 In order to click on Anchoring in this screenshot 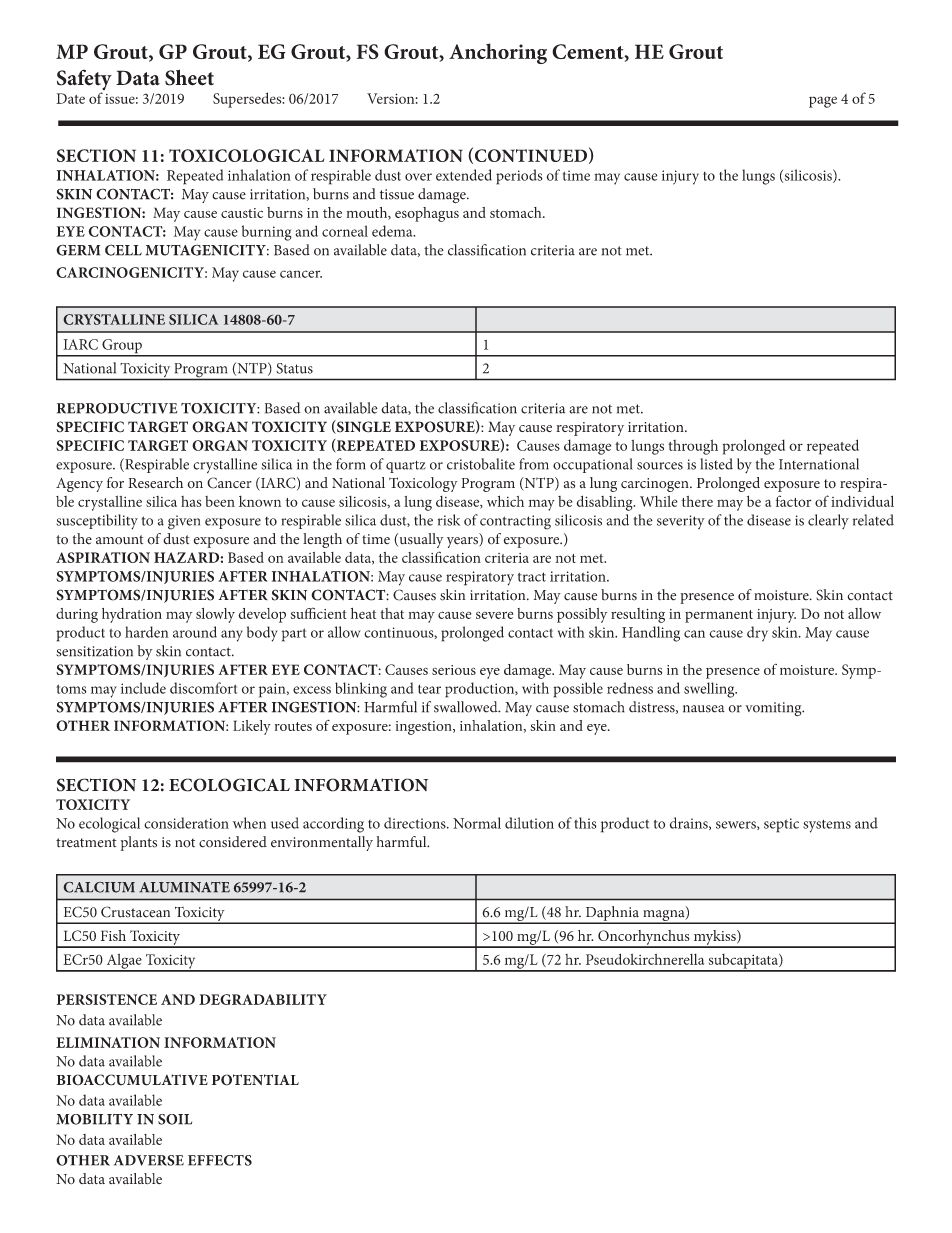, I will do `click(498, 53)`.
